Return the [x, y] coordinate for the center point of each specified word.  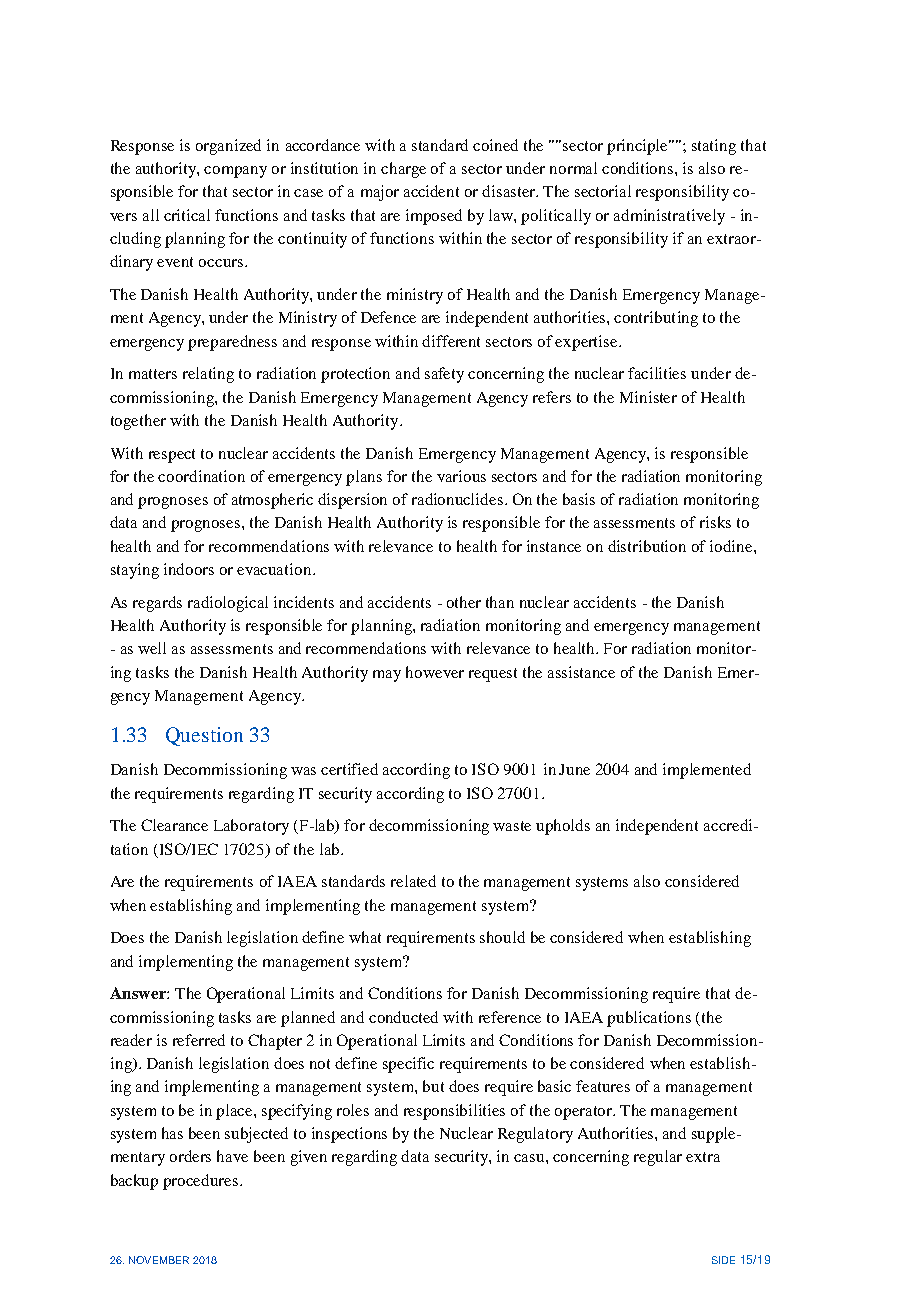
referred [199, 1040]
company [235, 172]
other [464, 602]
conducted [403, 1017]
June [574, 769]
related [413, 881]
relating [208, 375]
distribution [647, 546]
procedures [200, 1182]
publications [649, 1019]
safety [444, 375]
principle [639, 147]
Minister [648, 397]
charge [403, 170]
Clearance [174, 825]
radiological [228, 604]
